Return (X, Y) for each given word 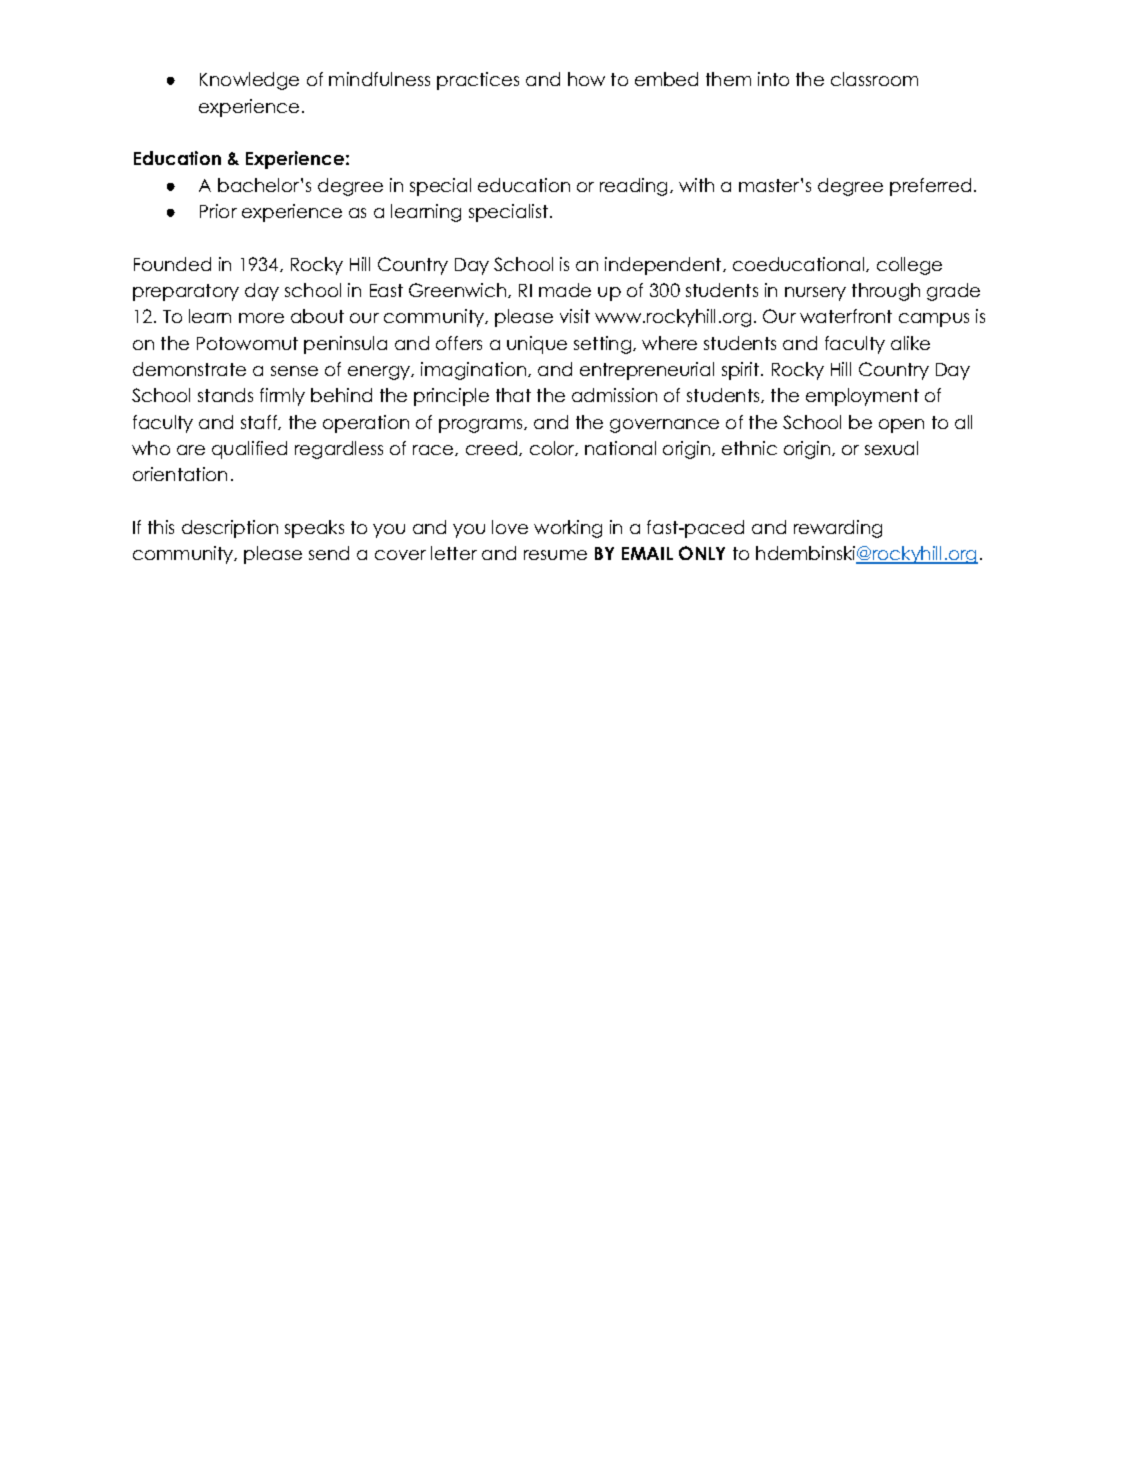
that (513, 395)
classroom (874, 79)
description (230, 529)
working (568, 529)
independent (664, 266)
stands (225, 395)
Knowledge (249, 81)
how (586, 79)
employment (862, 397)
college (909, 266)
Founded (172, 264)
